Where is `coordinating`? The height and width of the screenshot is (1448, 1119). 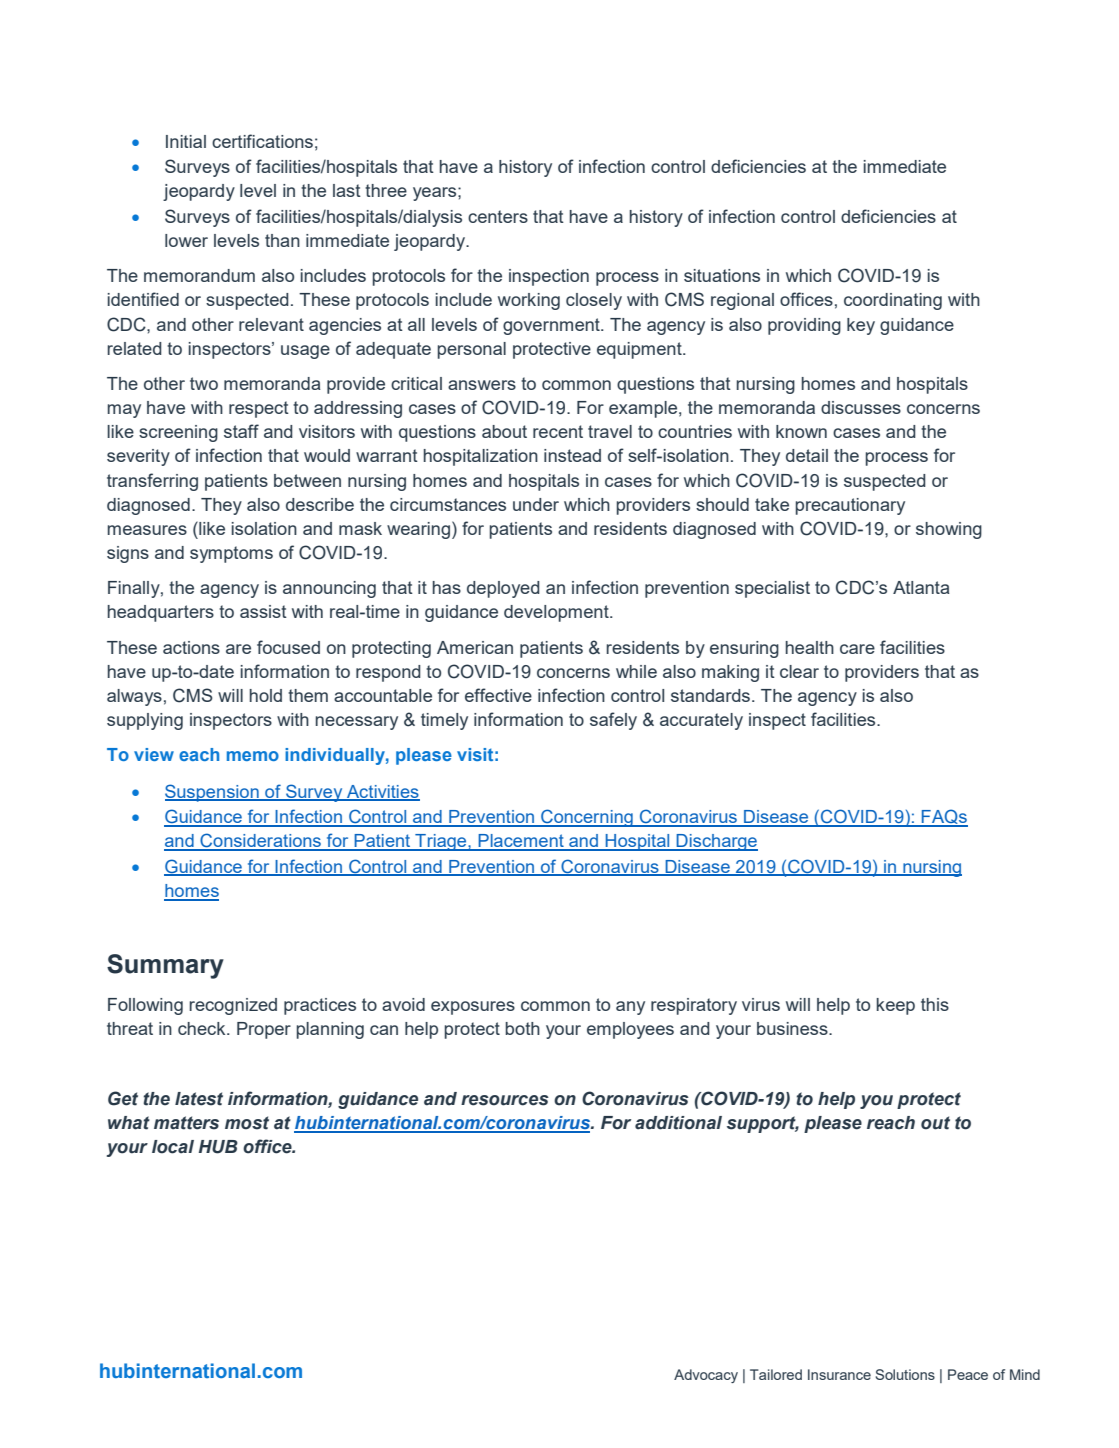
coordinating is located at coordinates (893, 301).
